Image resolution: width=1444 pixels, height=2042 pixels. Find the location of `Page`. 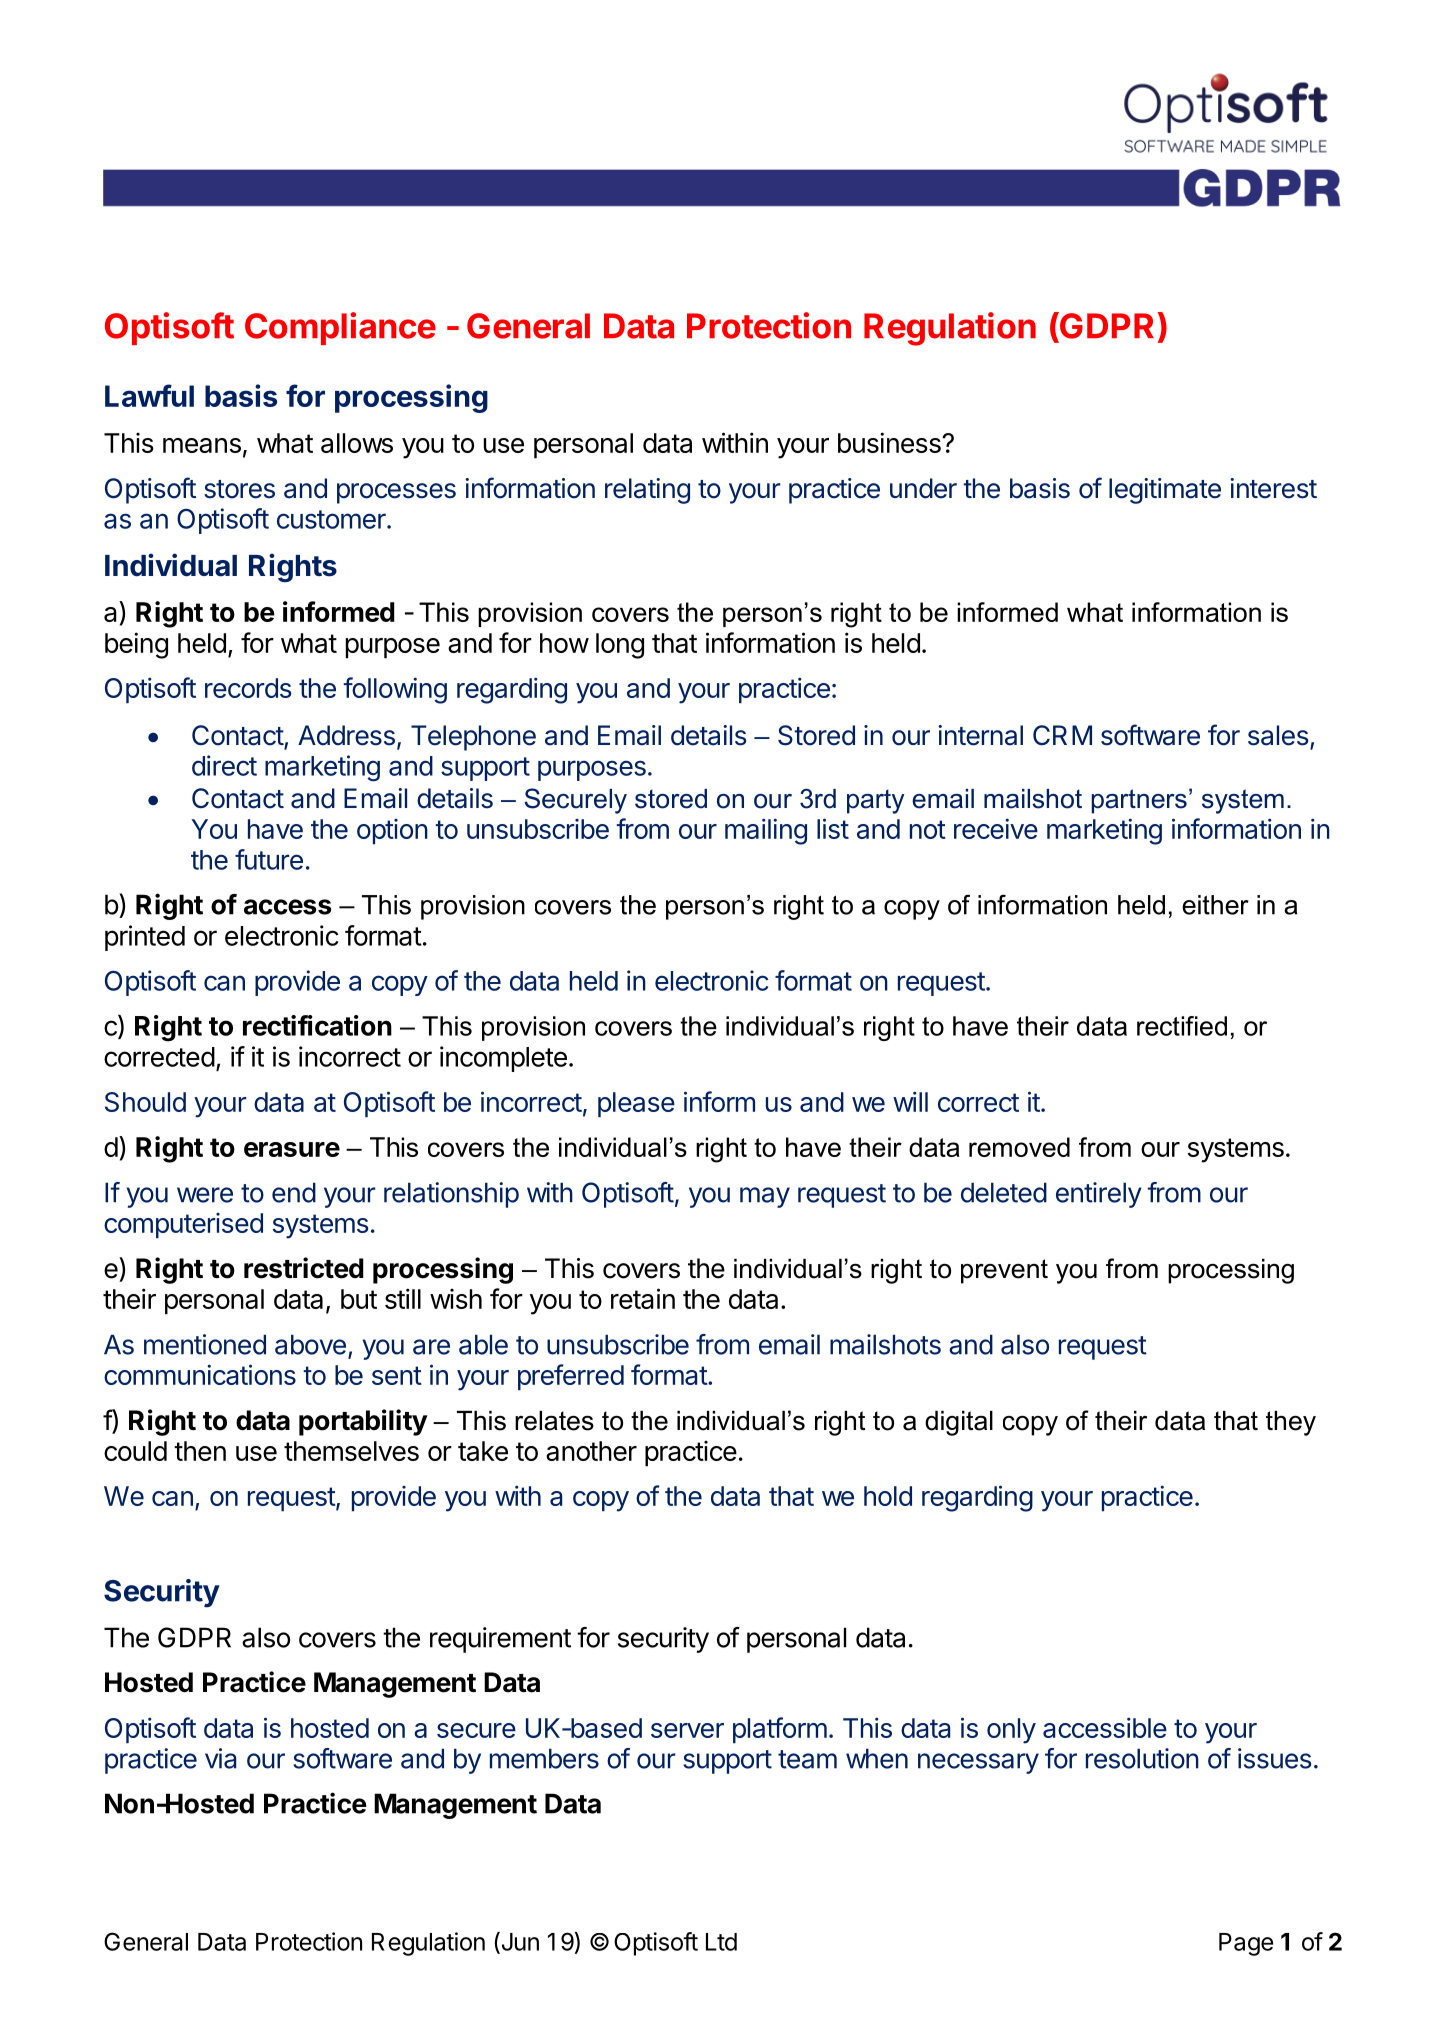

Page is located at coordinates (1246, 1944).
